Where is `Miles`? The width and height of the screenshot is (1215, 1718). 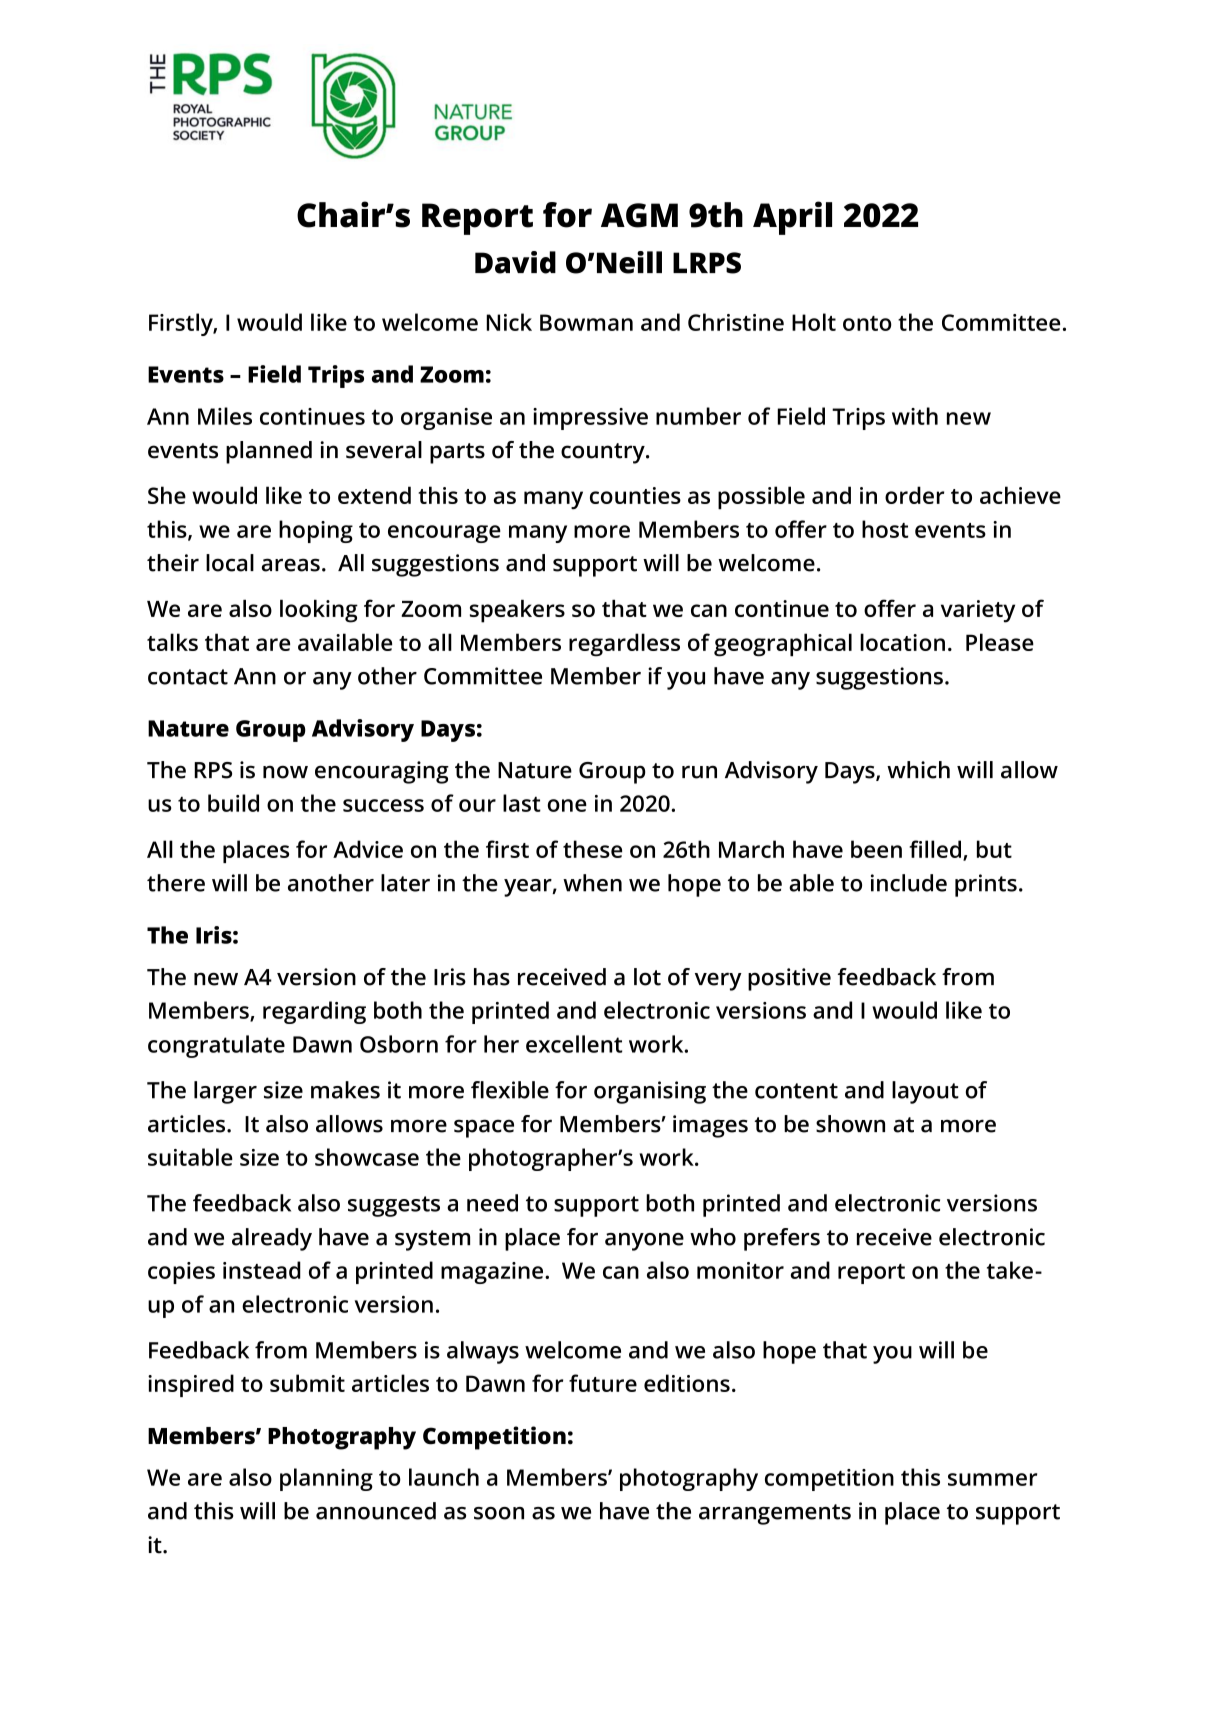
Miles is located at coordinates (225, 416).
